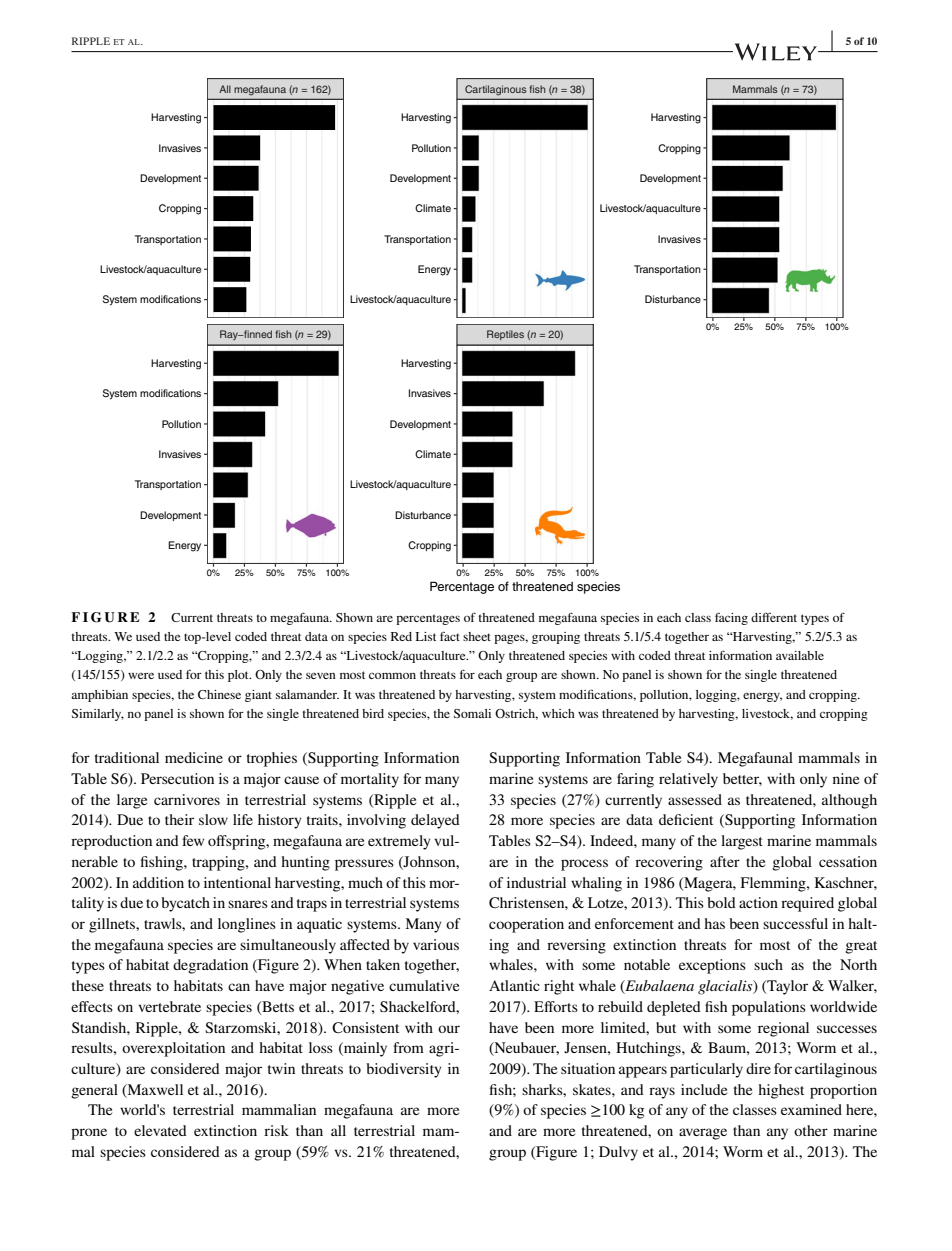 The width and height of the screenshot is (952, 1251). Describe the element at coordinates (505, 335) in the screenshot. I see `Reptiles` at that location.
